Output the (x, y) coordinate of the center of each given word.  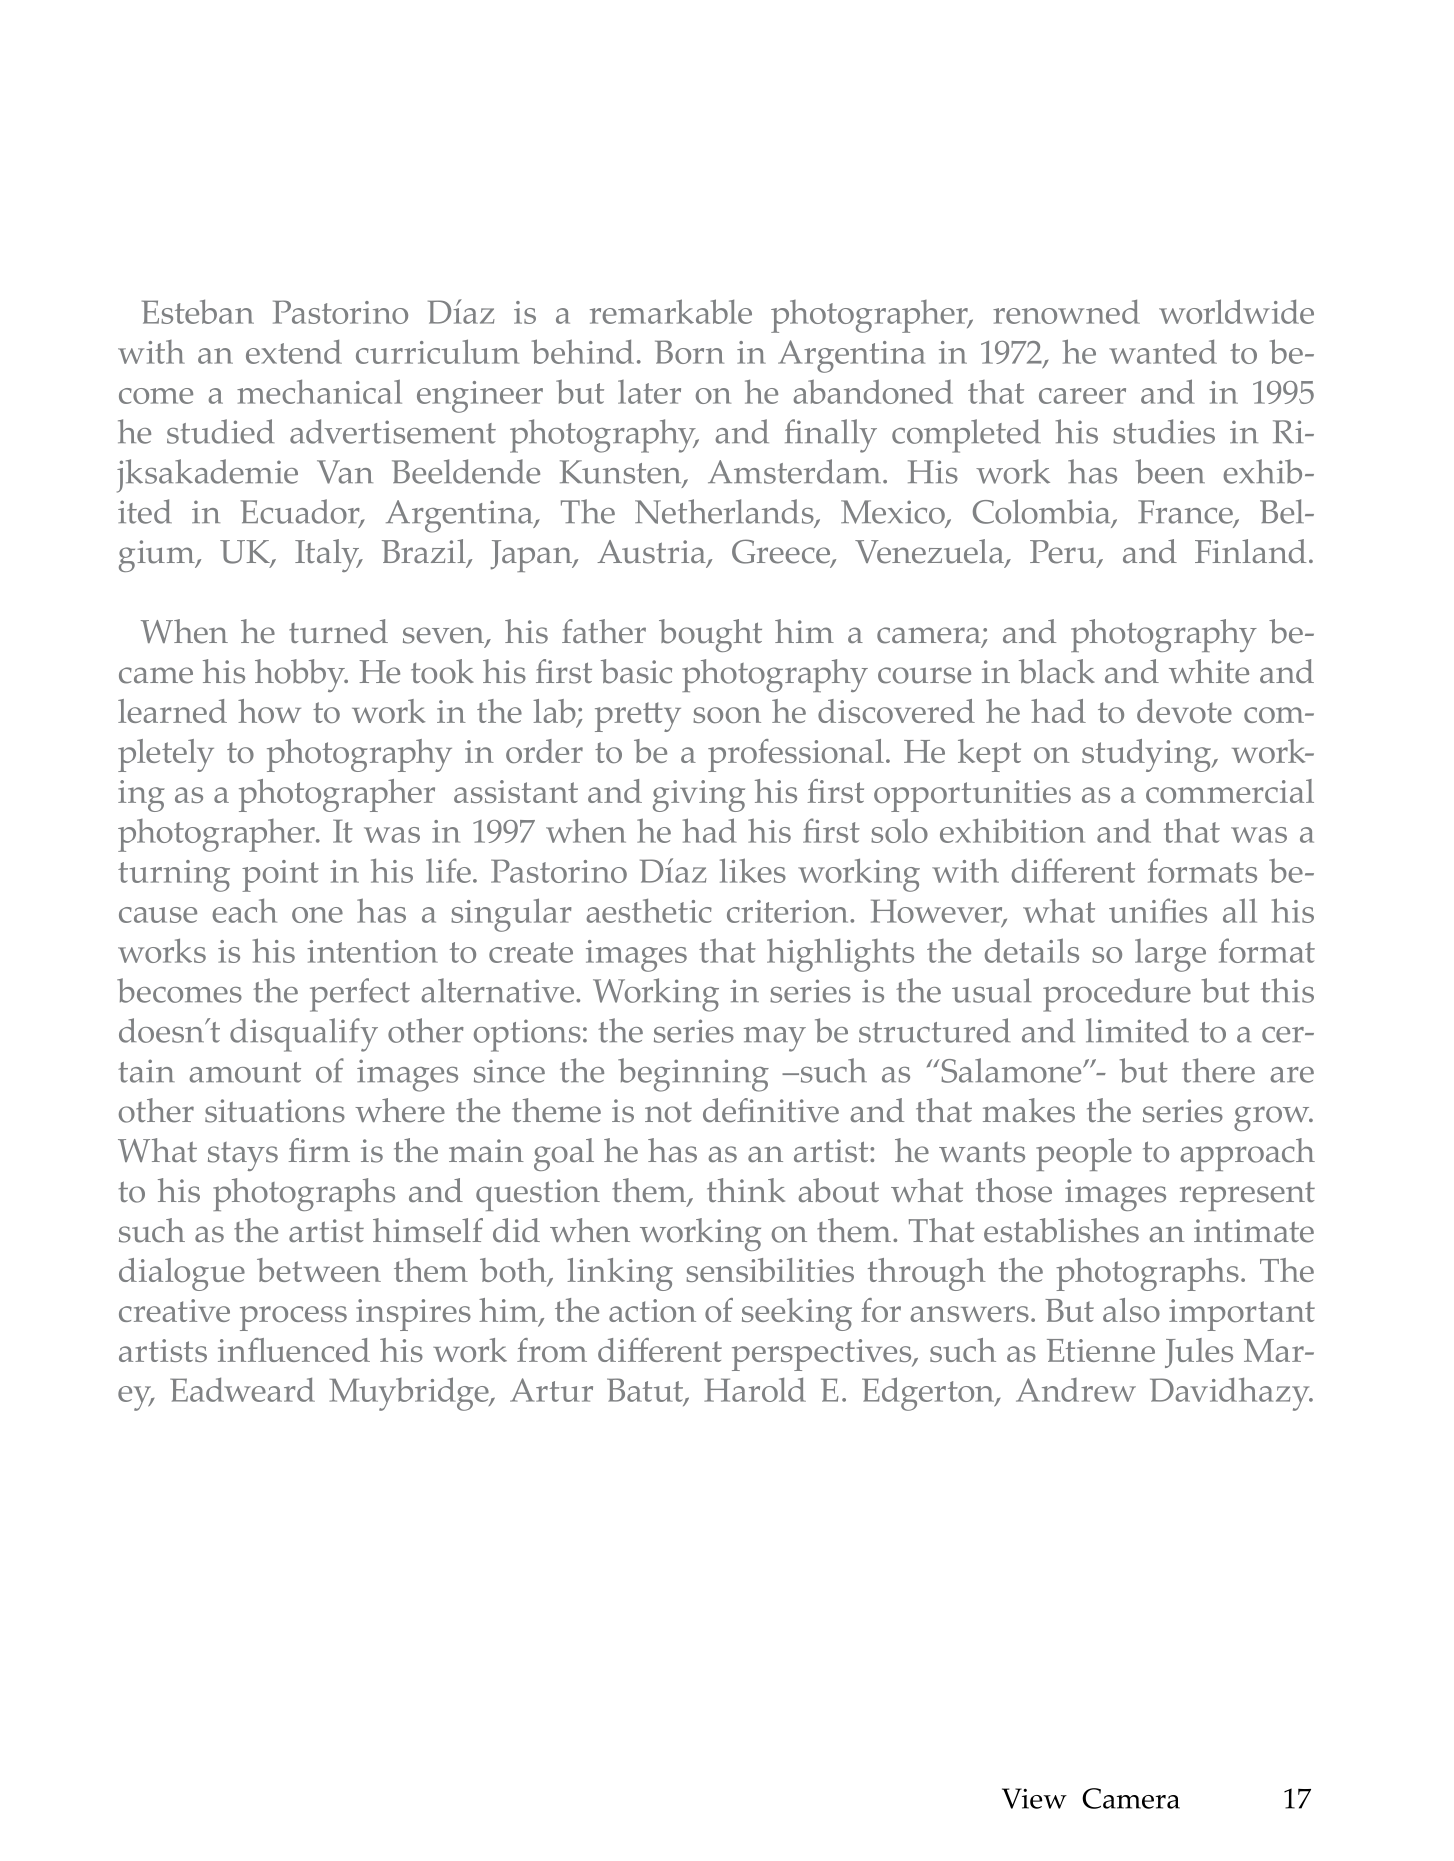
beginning (693, 1075)
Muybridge (410, 1394)
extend (294, 351)
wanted (1163, 351)
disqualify (304, 1035)
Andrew (1076, 1390)
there (1218, 1070)
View (1034, 1798)
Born (689, 352)
